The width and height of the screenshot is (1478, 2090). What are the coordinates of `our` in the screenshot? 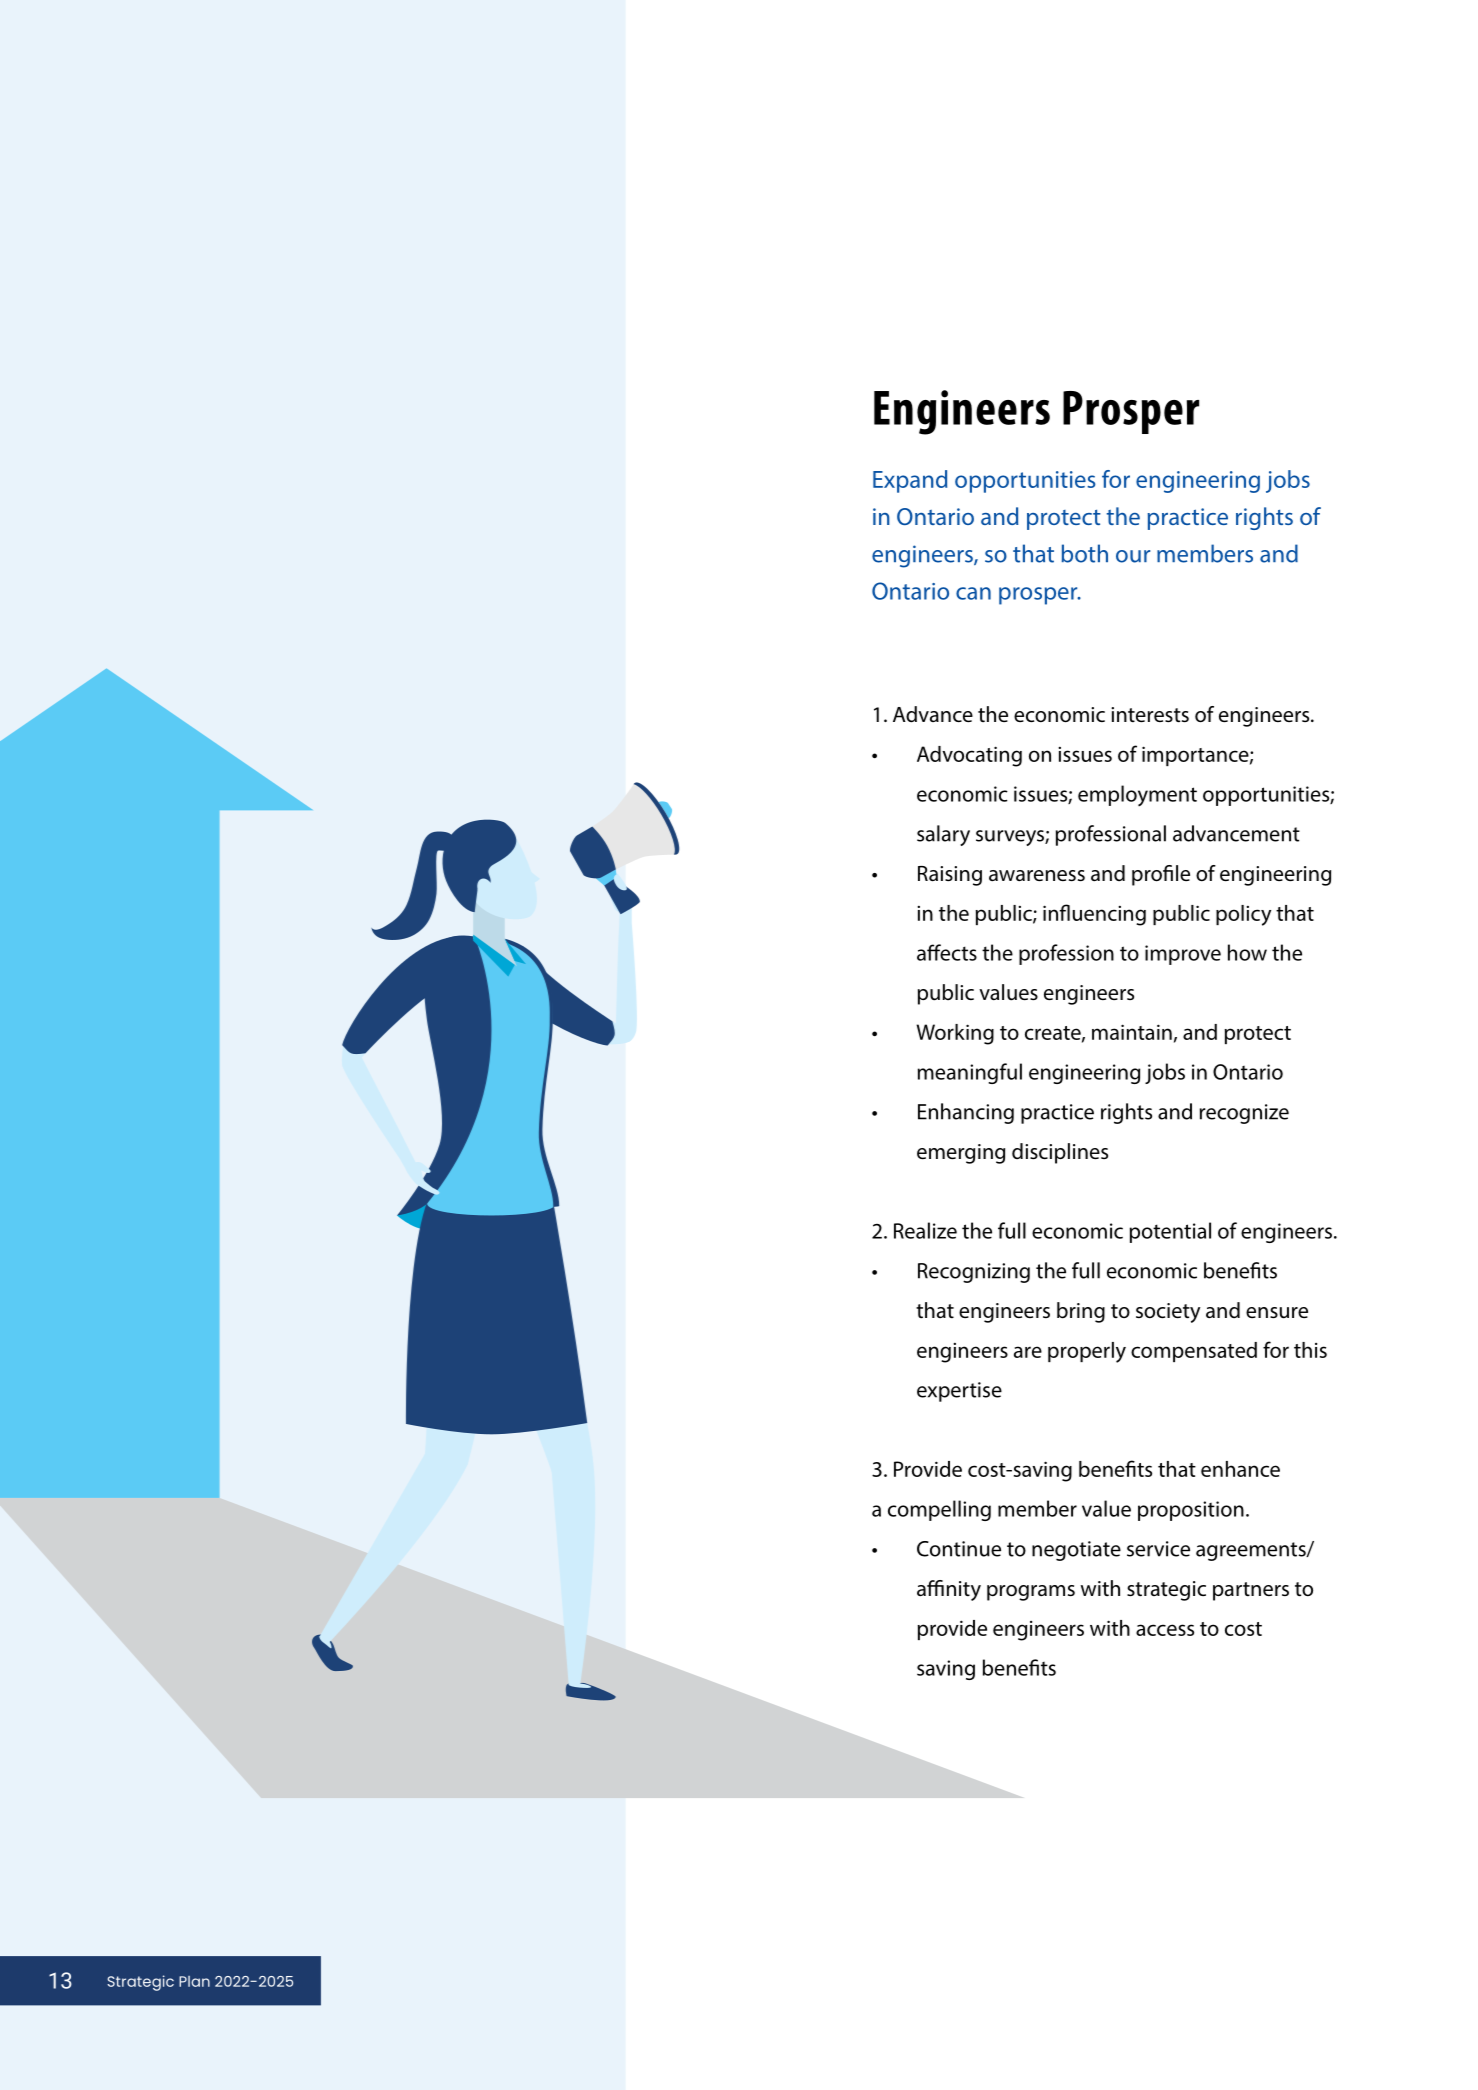 It's located at (1133, 556).
